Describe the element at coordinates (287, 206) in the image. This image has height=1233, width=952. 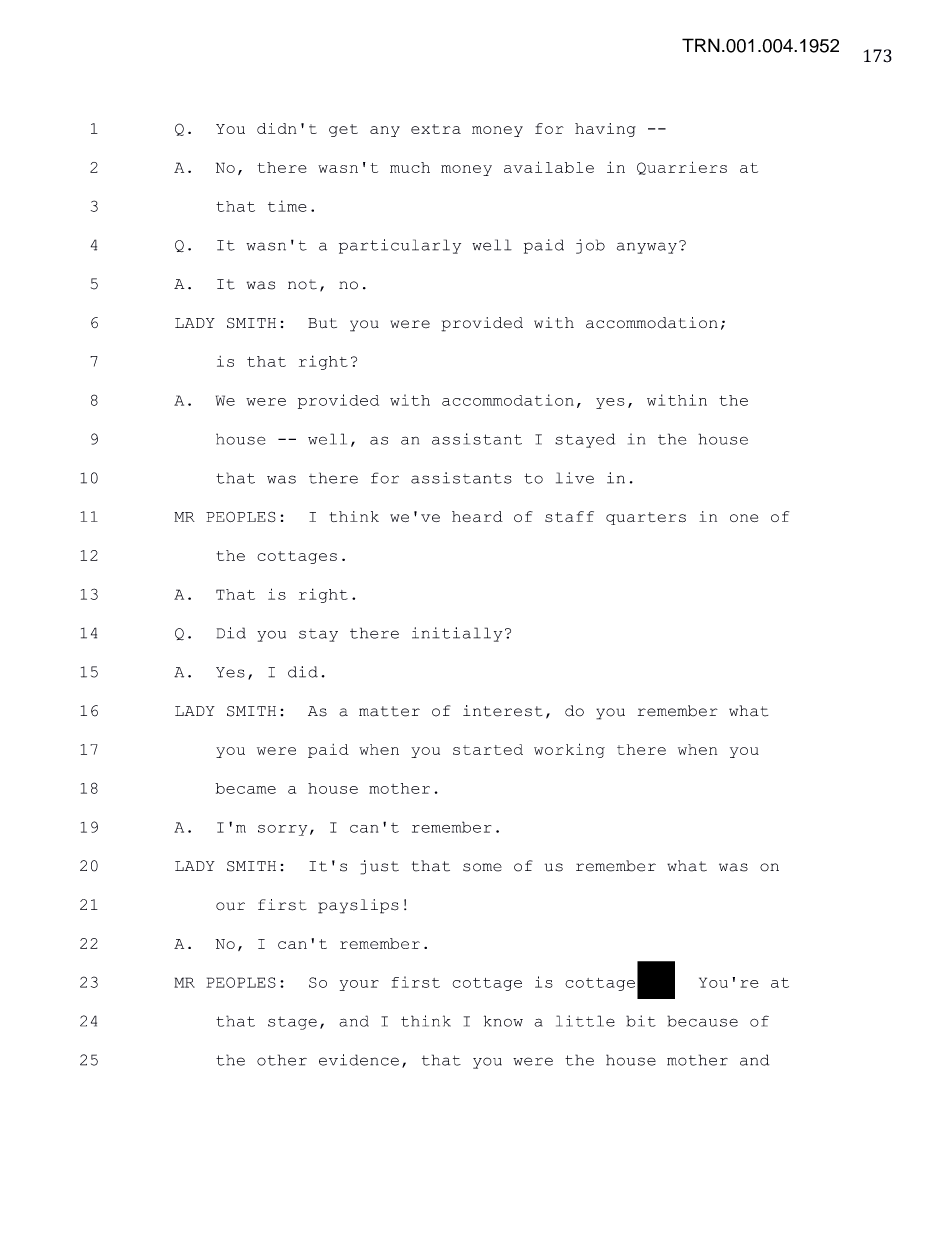
I see `time` at that location.
